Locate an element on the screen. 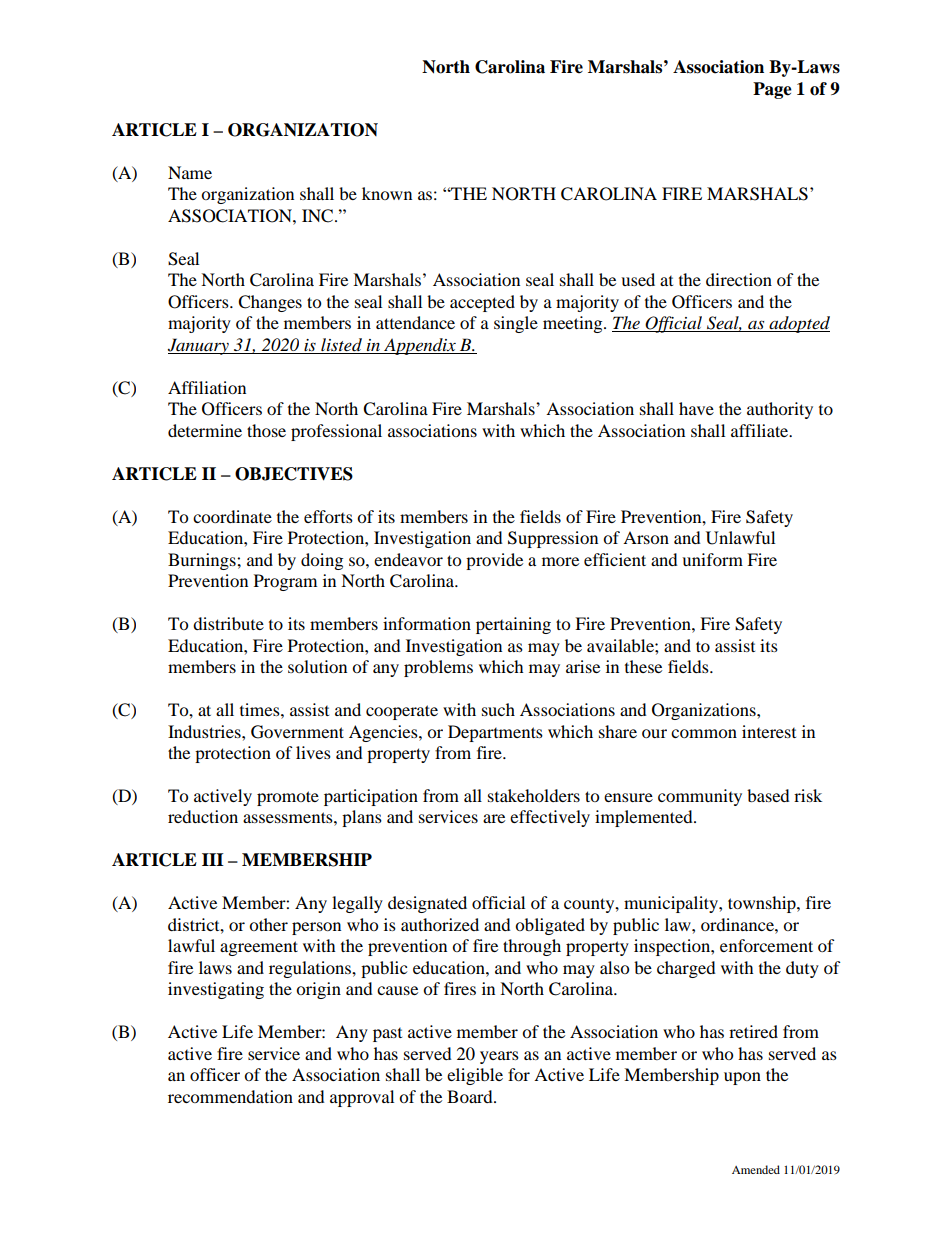 This screenshot has height=1233, width=952. known is located at coordinates (387, 193).
